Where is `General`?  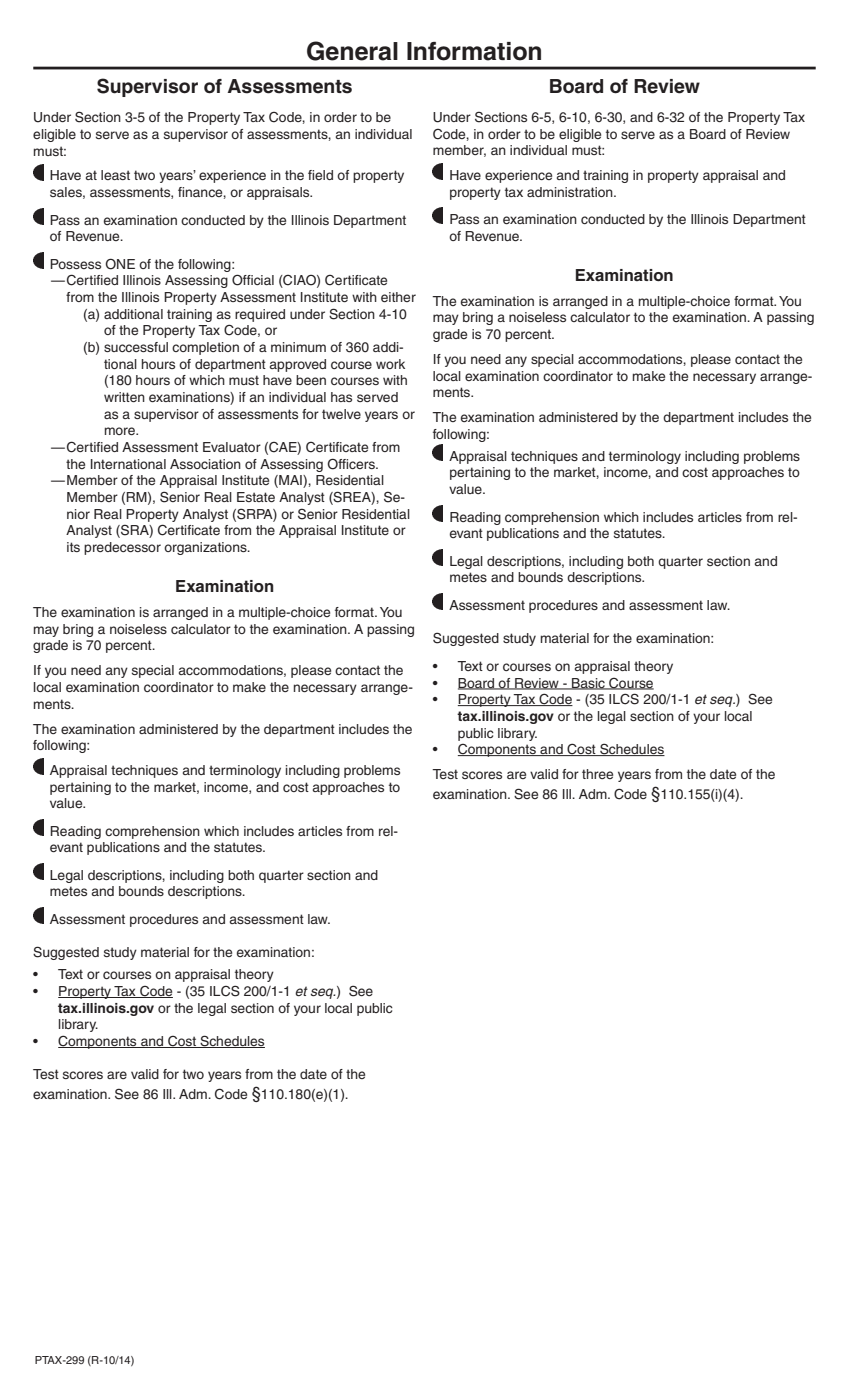 General is located at coordinates (352, 51).
